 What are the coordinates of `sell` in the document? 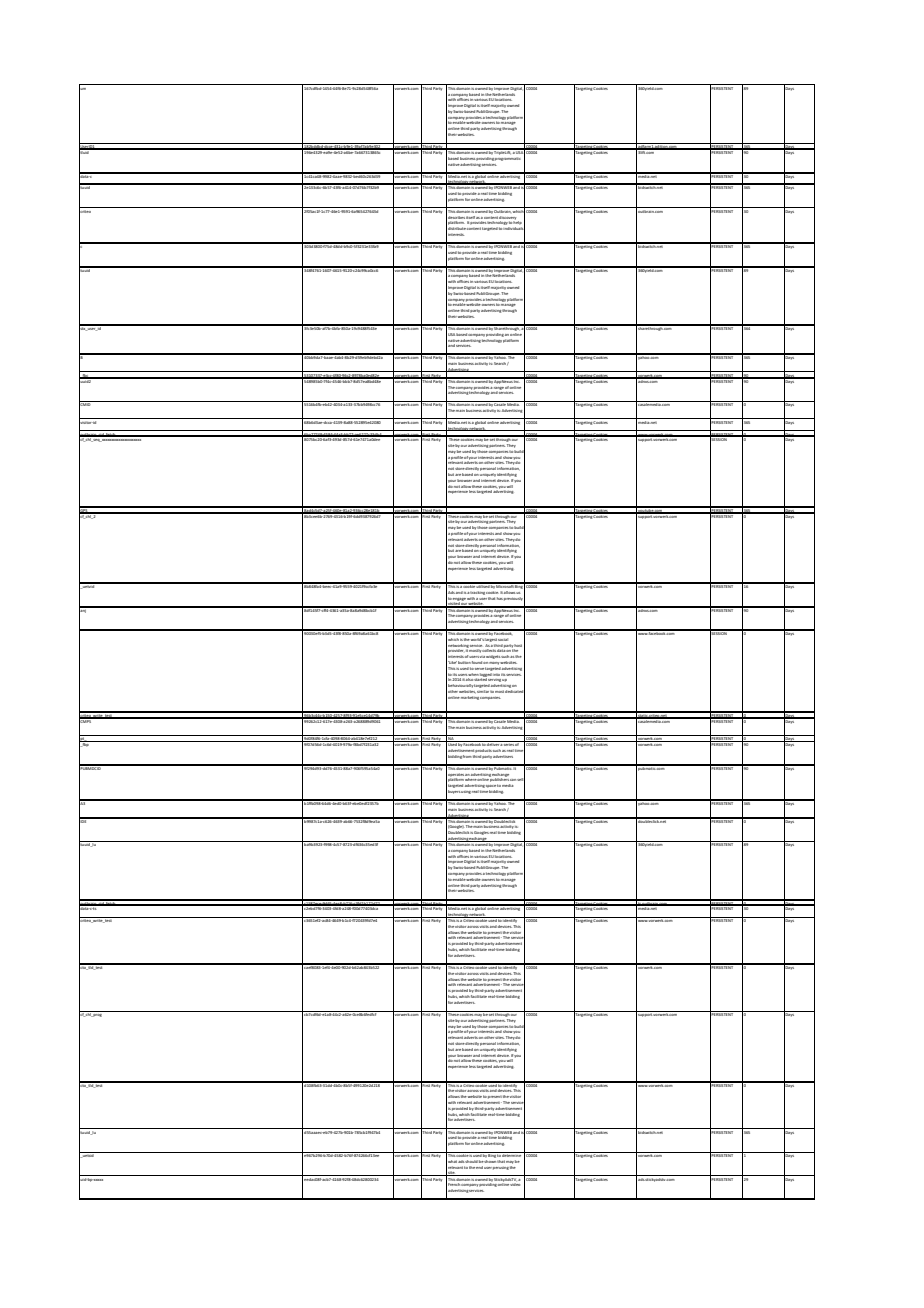 It's located at (521, 780).
